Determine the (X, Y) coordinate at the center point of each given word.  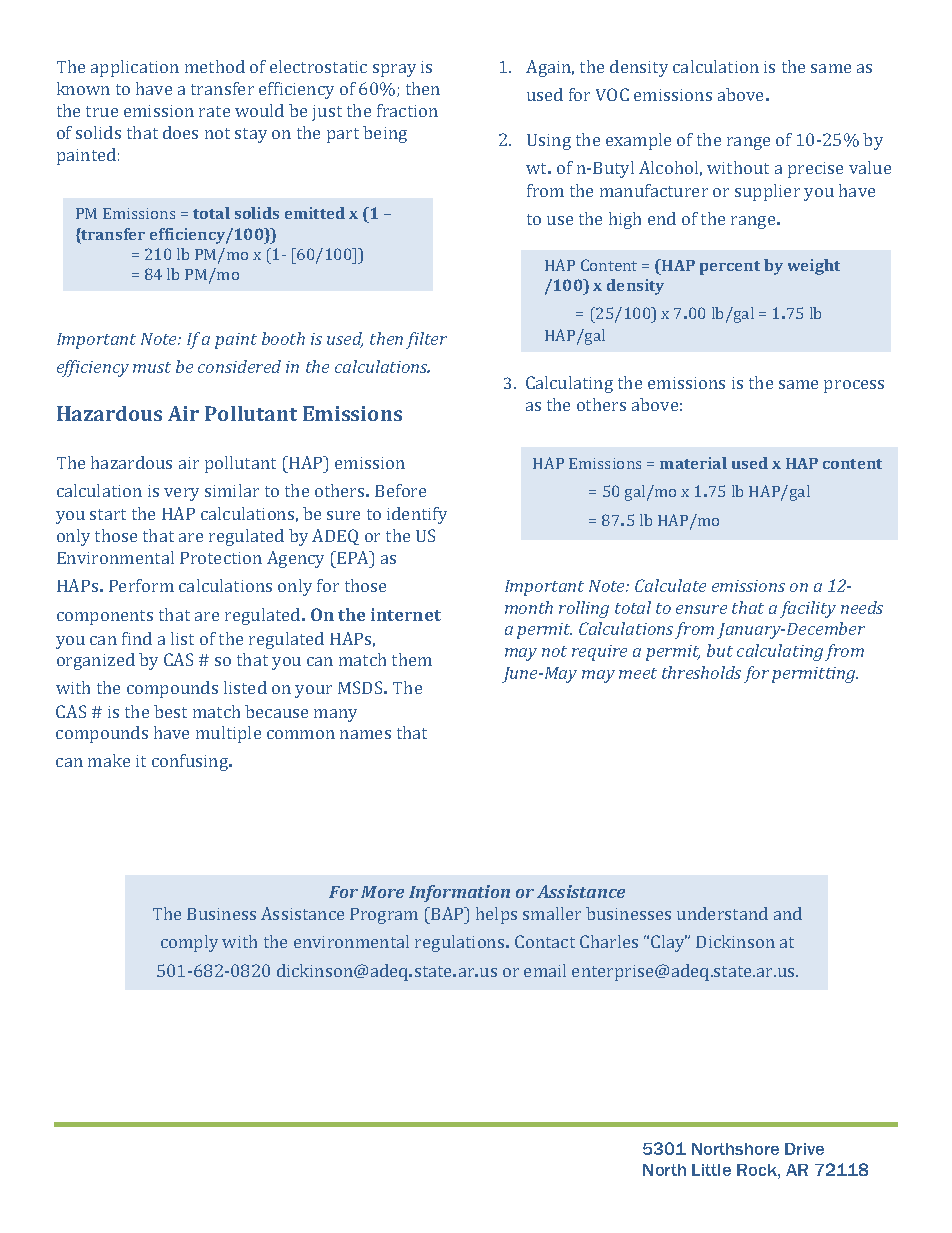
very (181, 494)
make (109, 760)
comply (189, 943)
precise (815, 170)
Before (400, 490)
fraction (407, 110)
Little (711, 1170)
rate (214, 111)
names (365, 734)
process (854, 386)
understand (722, 913)
